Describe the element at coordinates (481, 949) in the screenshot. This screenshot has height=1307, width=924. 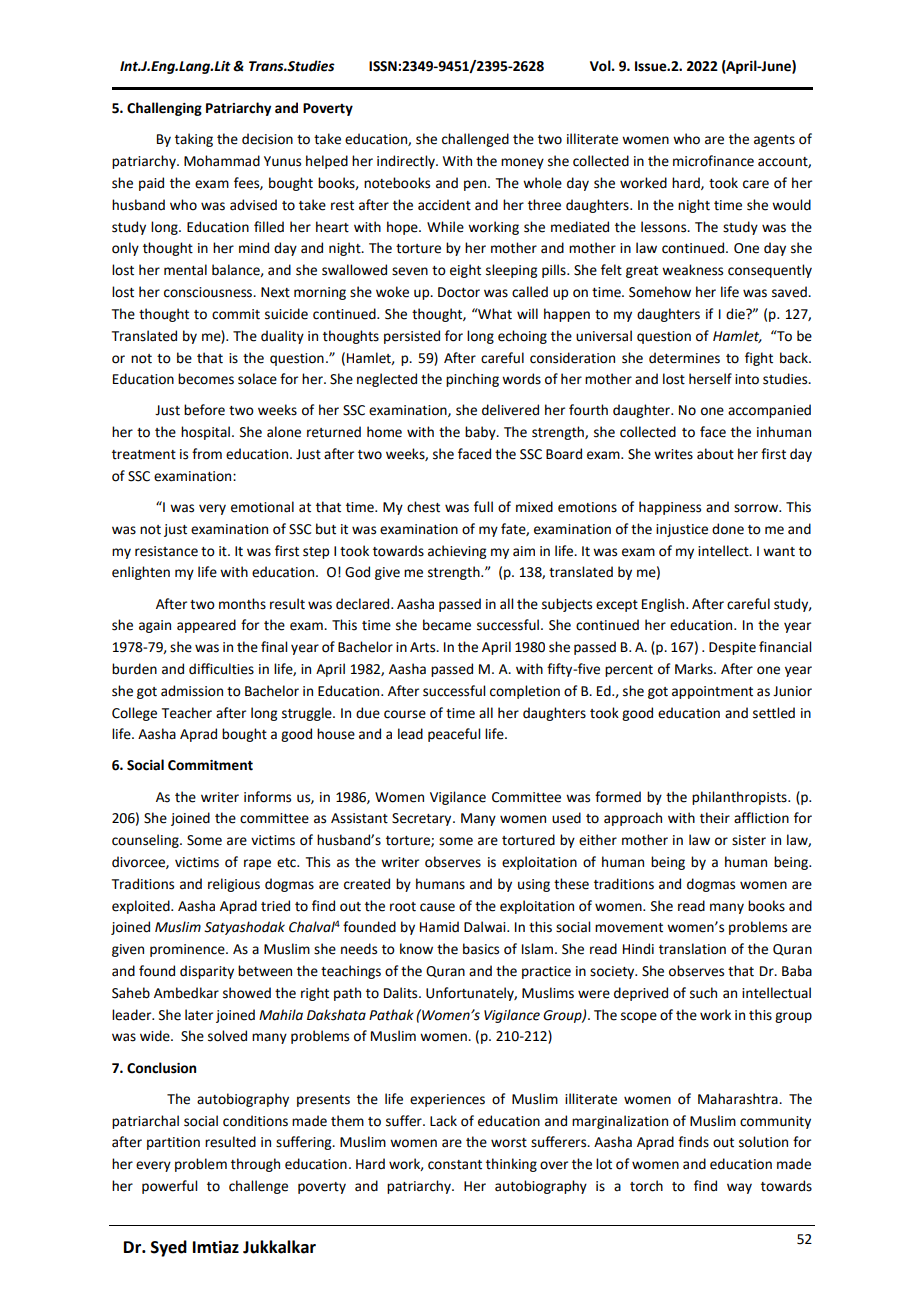
I see `basics` at that location.
